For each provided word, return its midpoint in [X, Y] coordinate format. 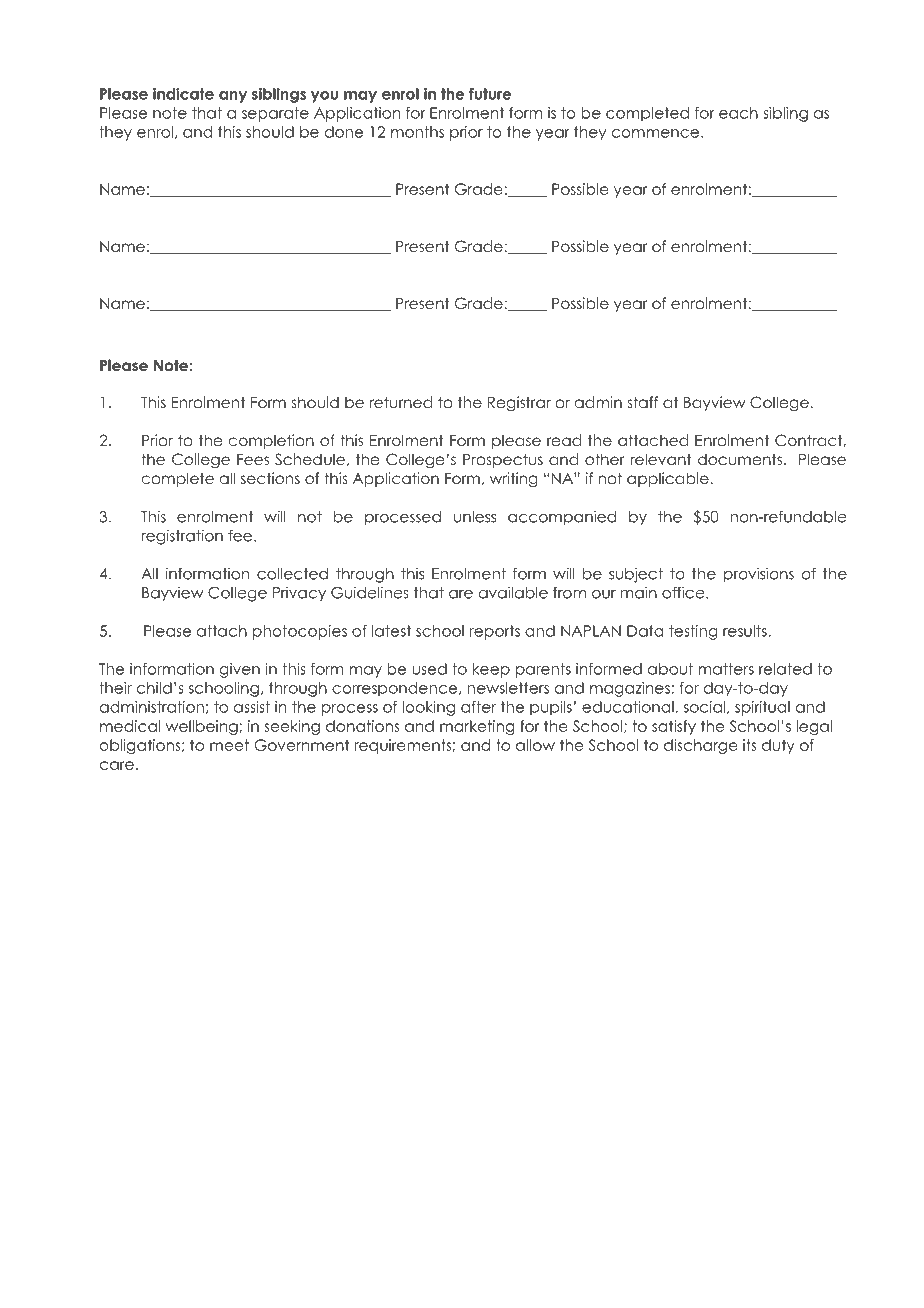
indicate [183, 94]
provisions [759, 575]
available [513, 592]
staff [643, 402]
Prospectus [503, 460]
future [490, 94]
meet [229, 745]
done [344, 132]
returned [401, 402]
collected [292, 574]
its [750, 745]
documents [740, 459]
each [738, 113]
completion [271, 441]
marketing [477, 727]
